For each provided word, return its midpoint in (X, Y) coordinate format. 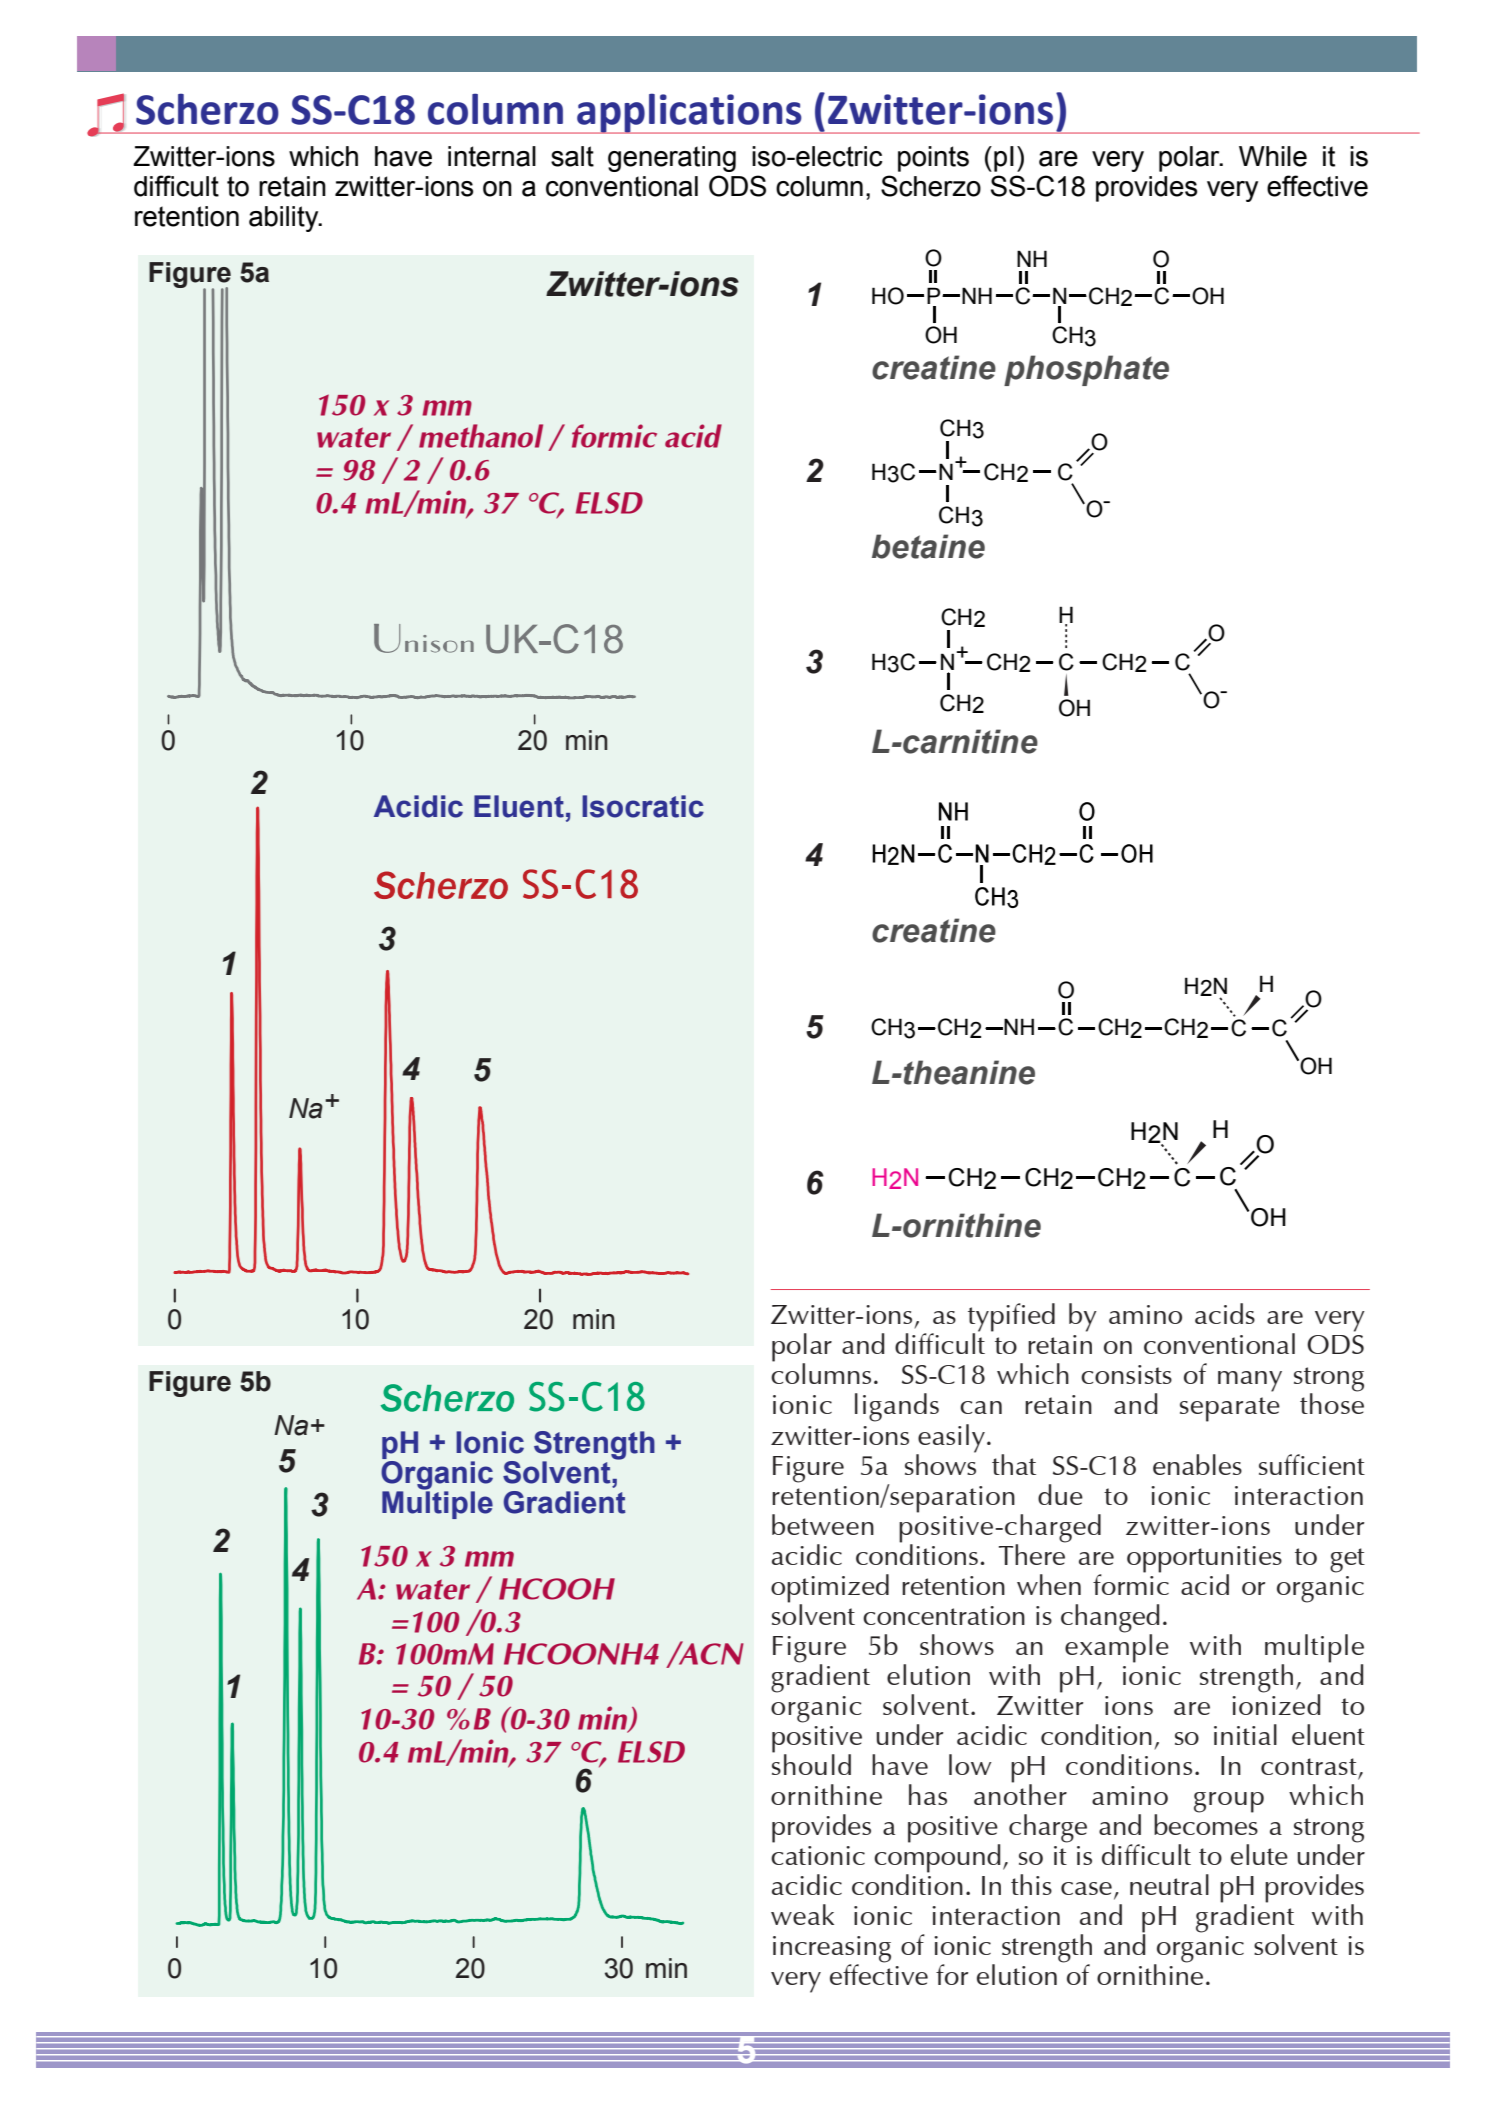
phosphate (1086, 370)
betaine (928, 546)
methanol (481, 436)
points (933, 159)
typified (1011, 1318)
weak (802, 1914)
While (1273, 156)
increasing (832, 1950)
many (1250, 1381)
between (823, 1524)
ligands (897, 1407)
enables (1197, 1464)
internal (492, 156)
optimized (830, 1588)
